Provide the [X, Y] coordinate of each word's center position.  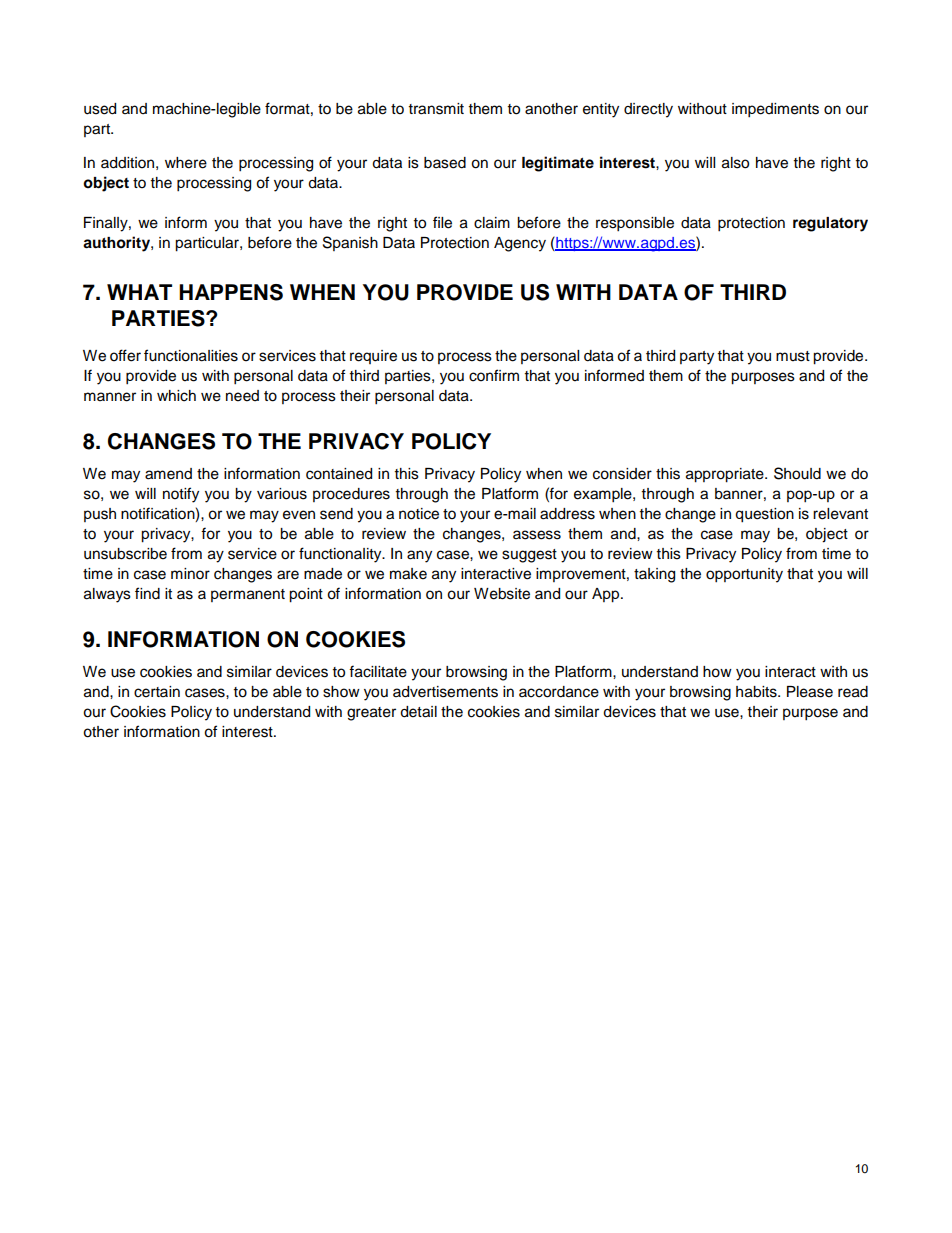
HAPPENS [231, 292]
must [793, 356]
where [186, 163]
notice [419, 514]
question [764, 515]
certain [157, 692]
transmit [436, 109]
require [373, 357]
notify [181, 495]
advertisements [445, 692]
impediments [775, 110]
